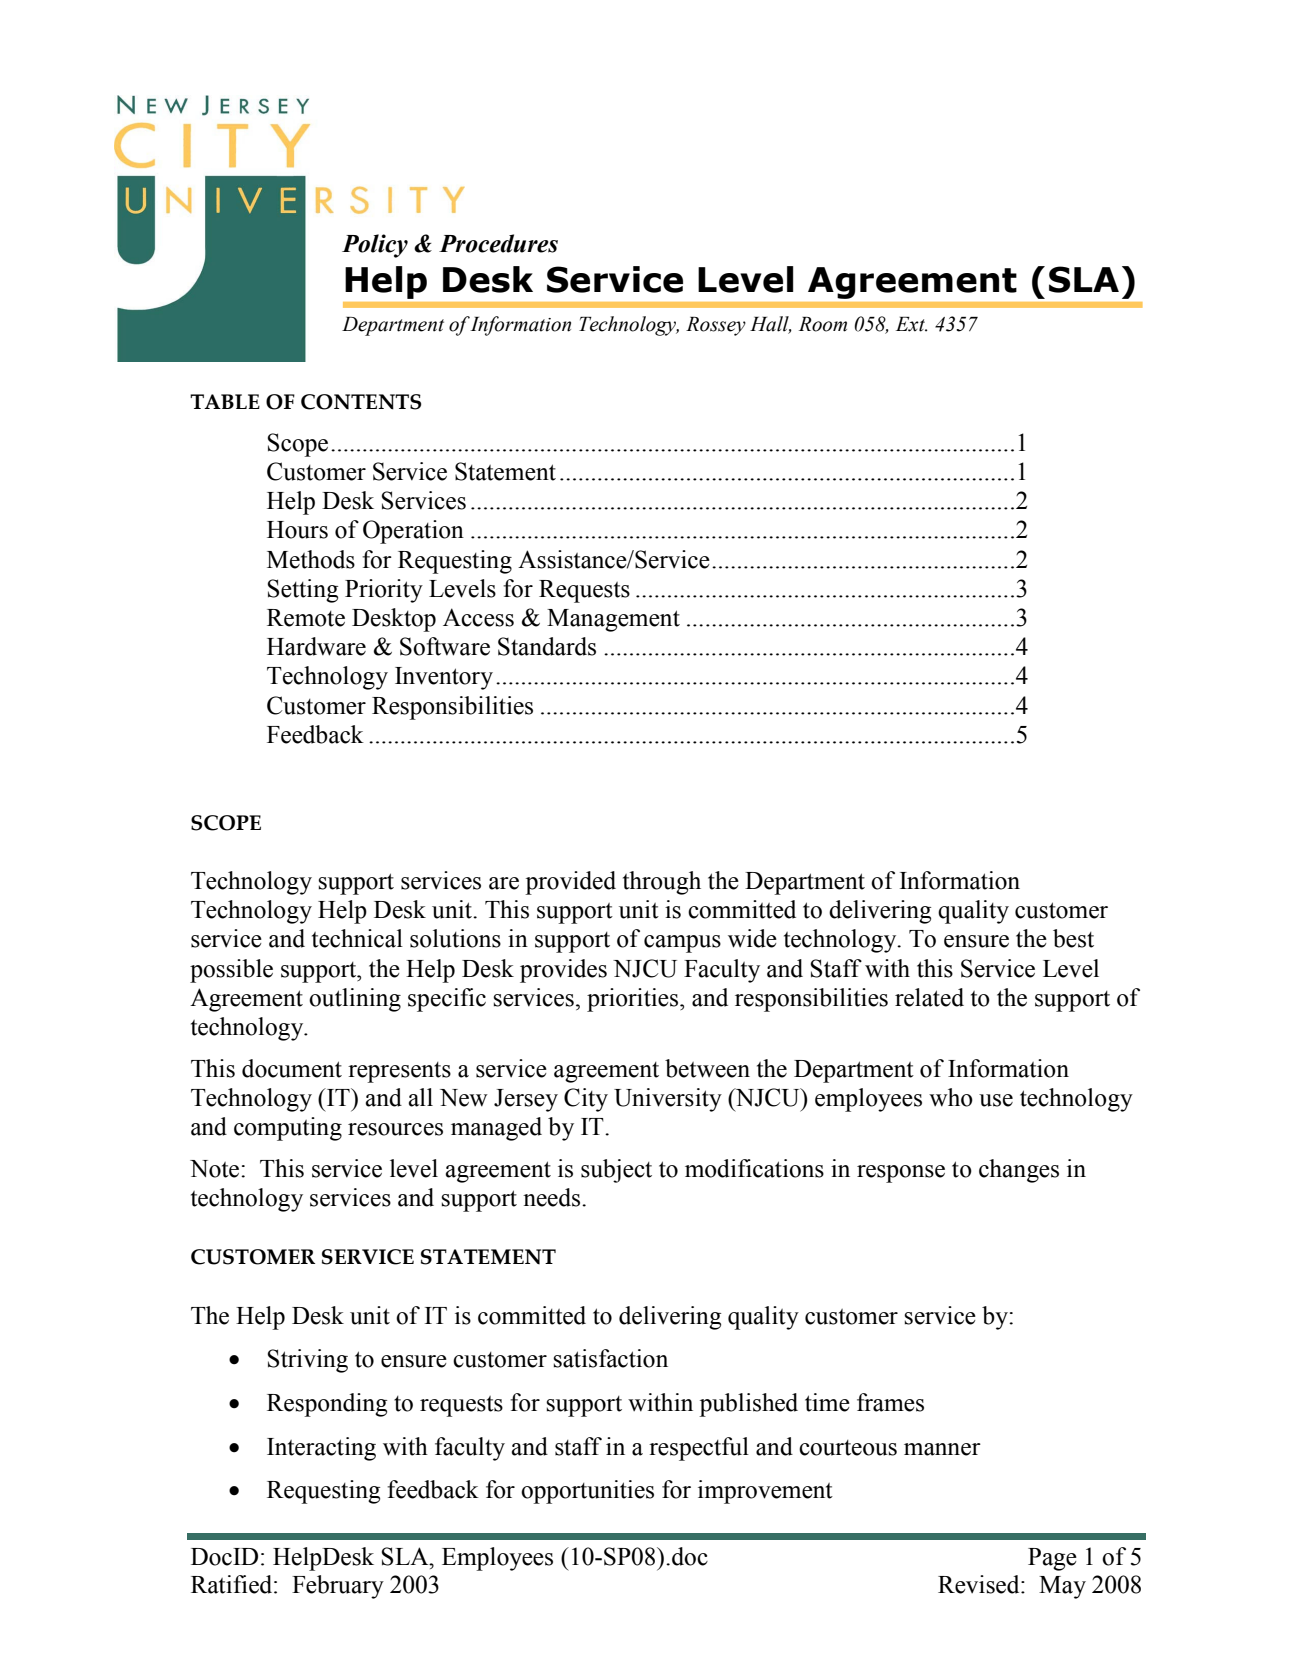 The image size is (1295, 1676). What do you see at coordinates (375, 246) in the image?
I see `Policy` at bounding box center [375, 246].
